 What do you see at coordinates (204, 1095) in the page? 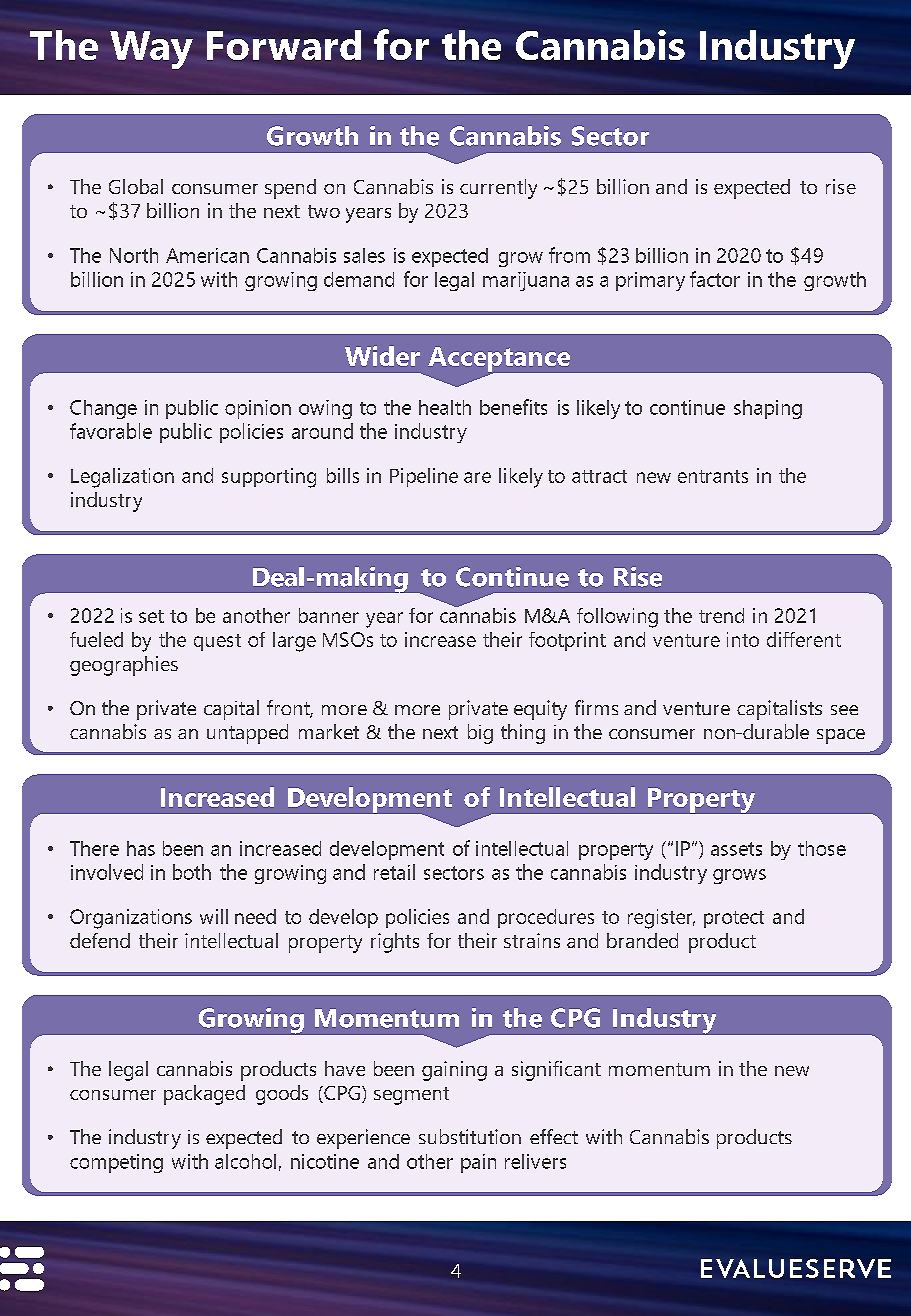
I see `packaged` at bounding box center [204, 1095].
